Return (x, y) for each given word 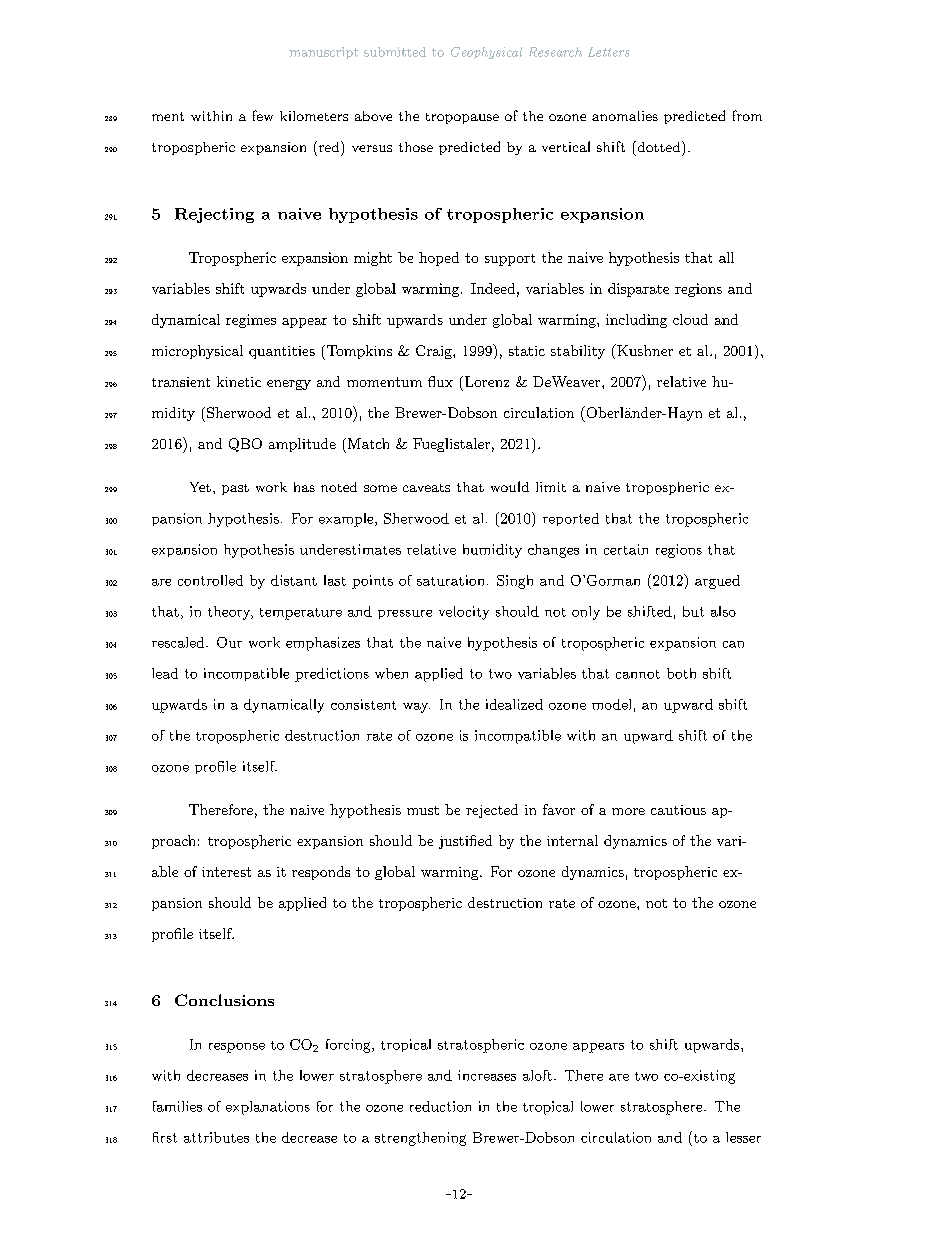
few (263, 115)
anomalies (625, 116)
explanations (268, 1108)
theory (230, 613)
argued (717, 582)
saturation (450, 580)
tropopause (462, 118)
